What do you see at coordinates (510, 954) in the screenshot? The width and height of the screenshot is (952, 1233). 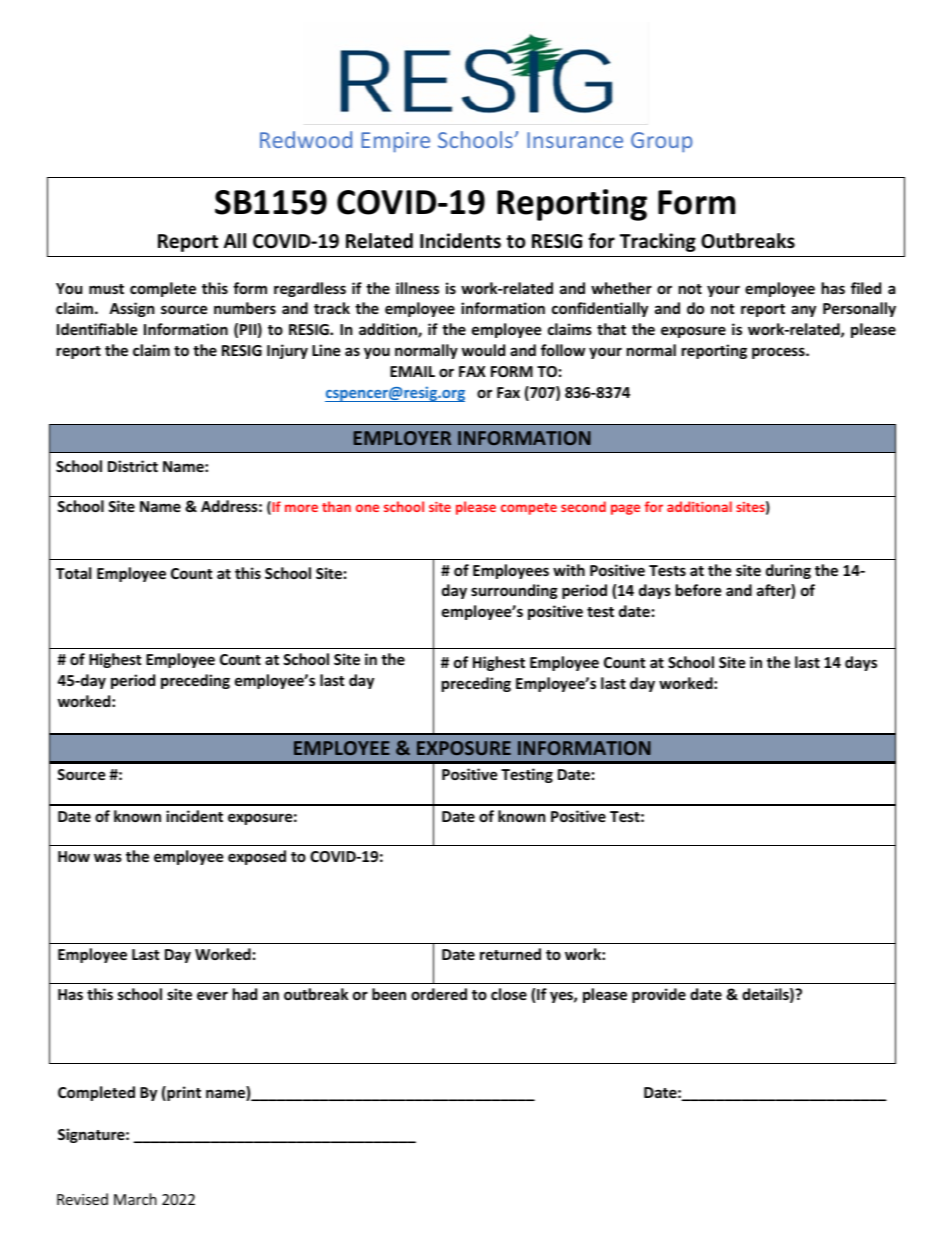 I see `returned` at bounding box center [510, 954].
